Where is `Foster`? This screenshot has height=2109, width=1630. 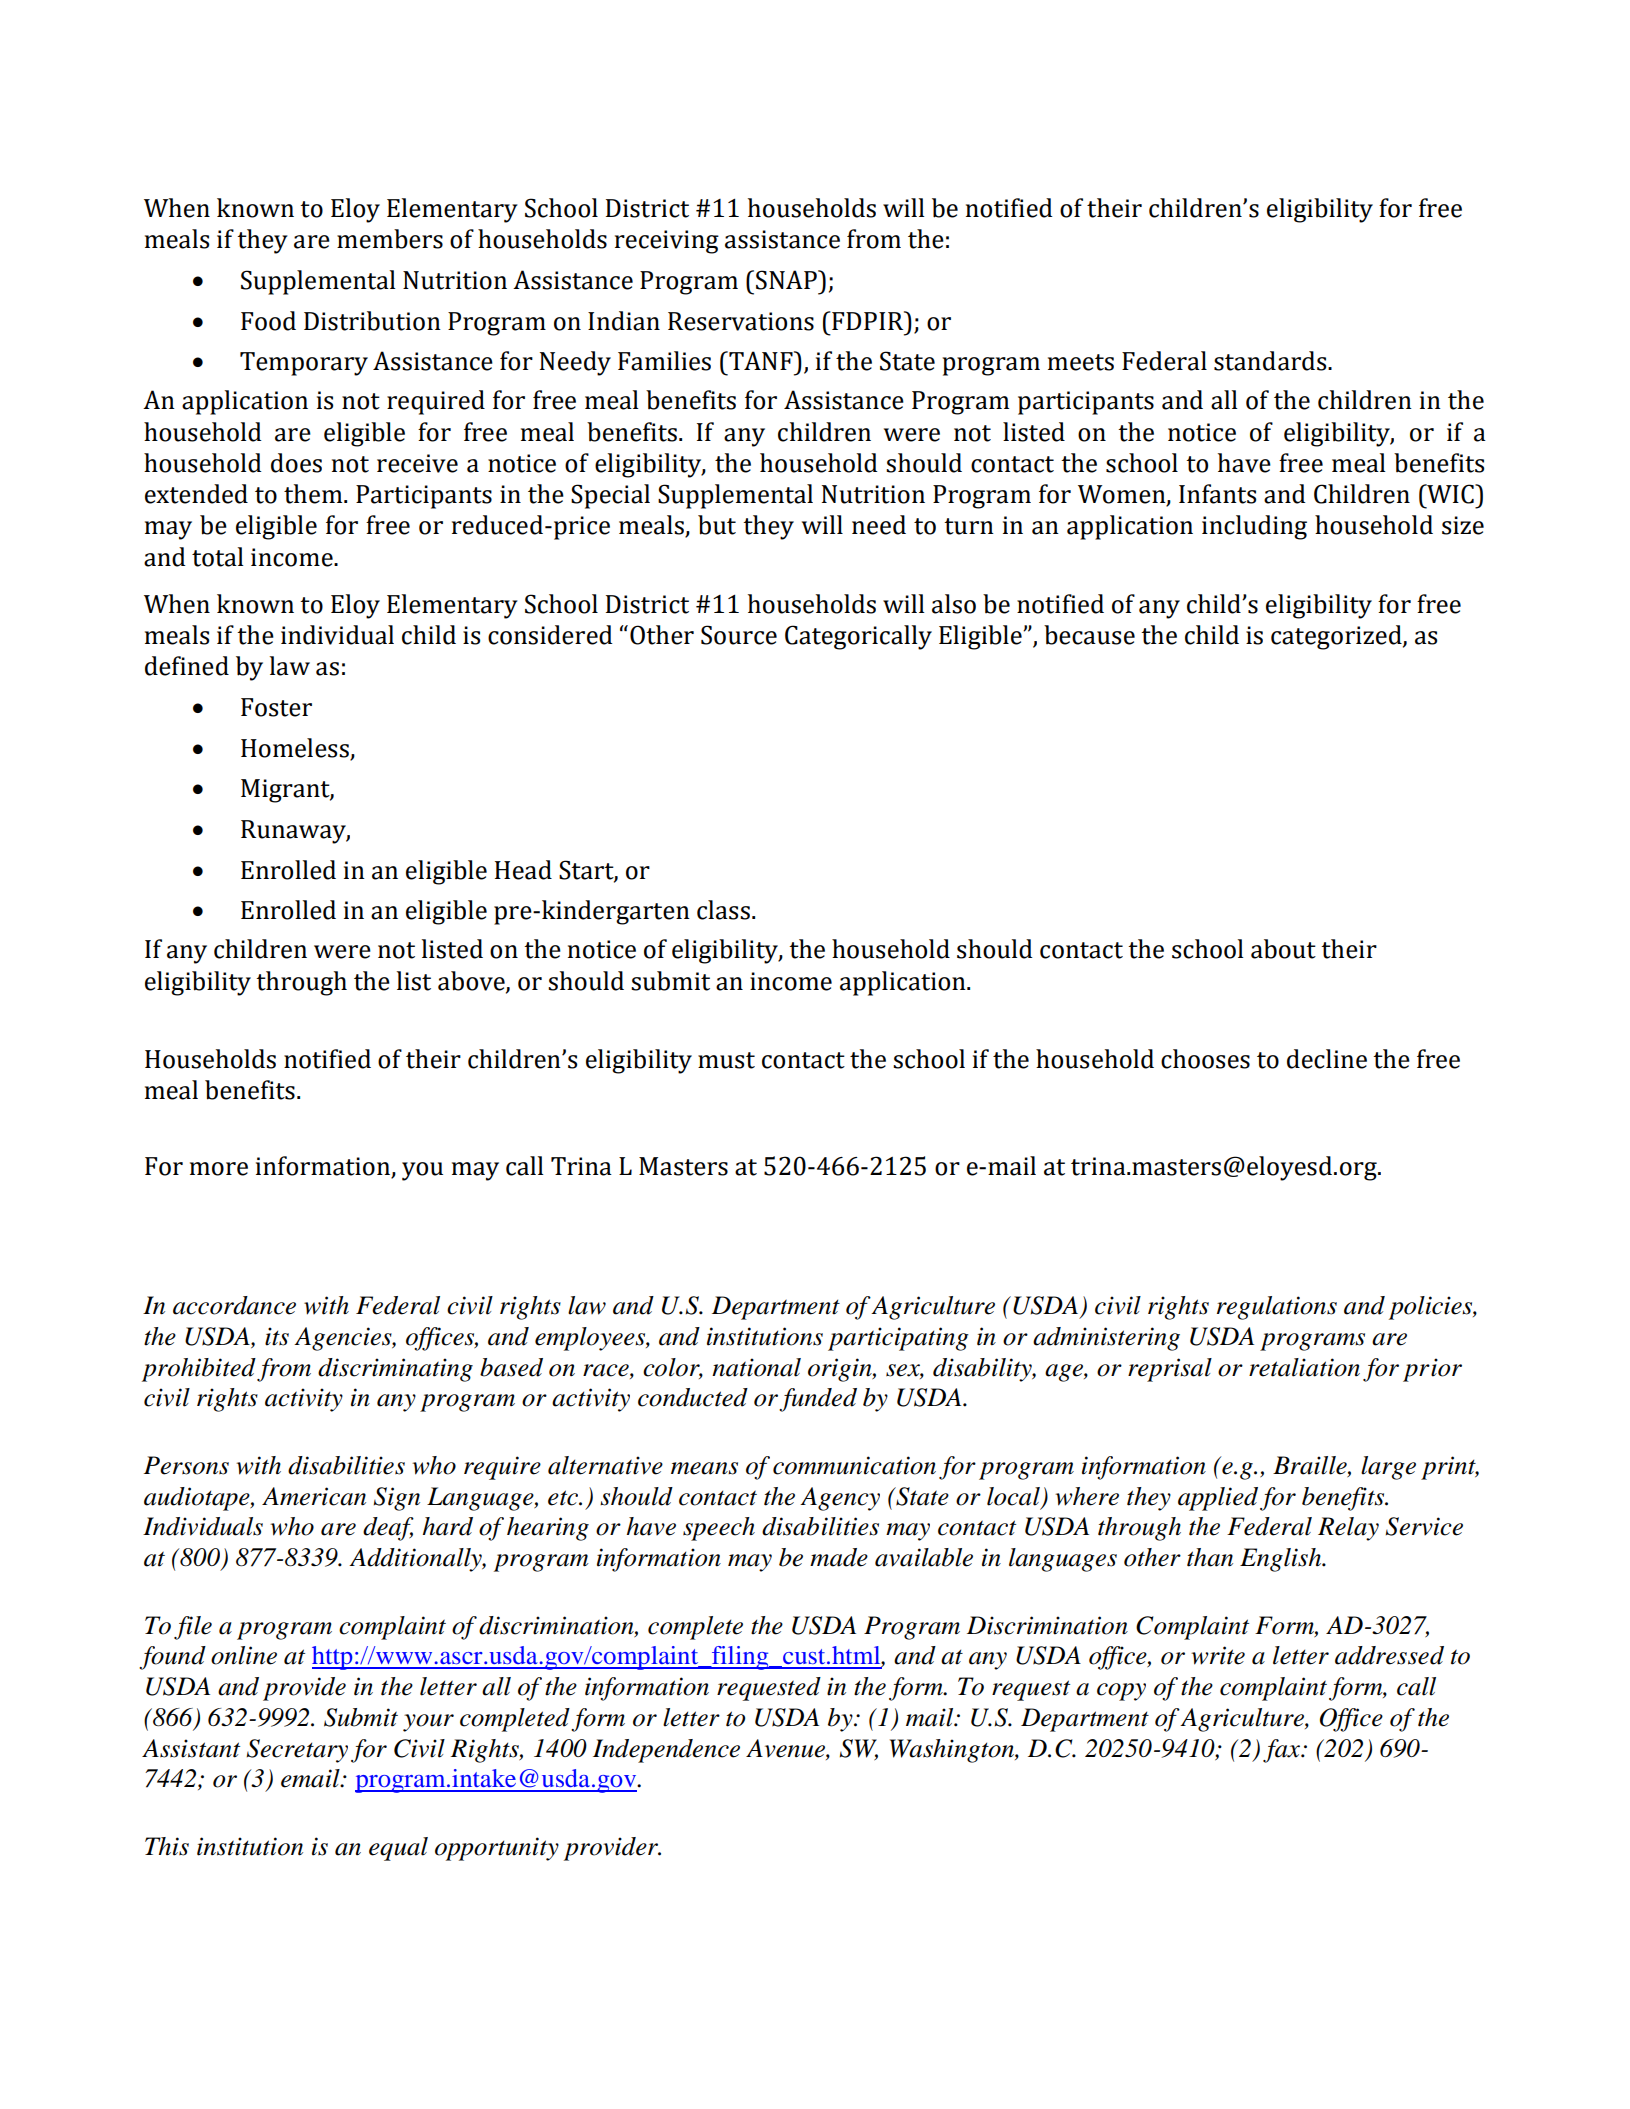
Foster is located at coordinates (276, 707).
